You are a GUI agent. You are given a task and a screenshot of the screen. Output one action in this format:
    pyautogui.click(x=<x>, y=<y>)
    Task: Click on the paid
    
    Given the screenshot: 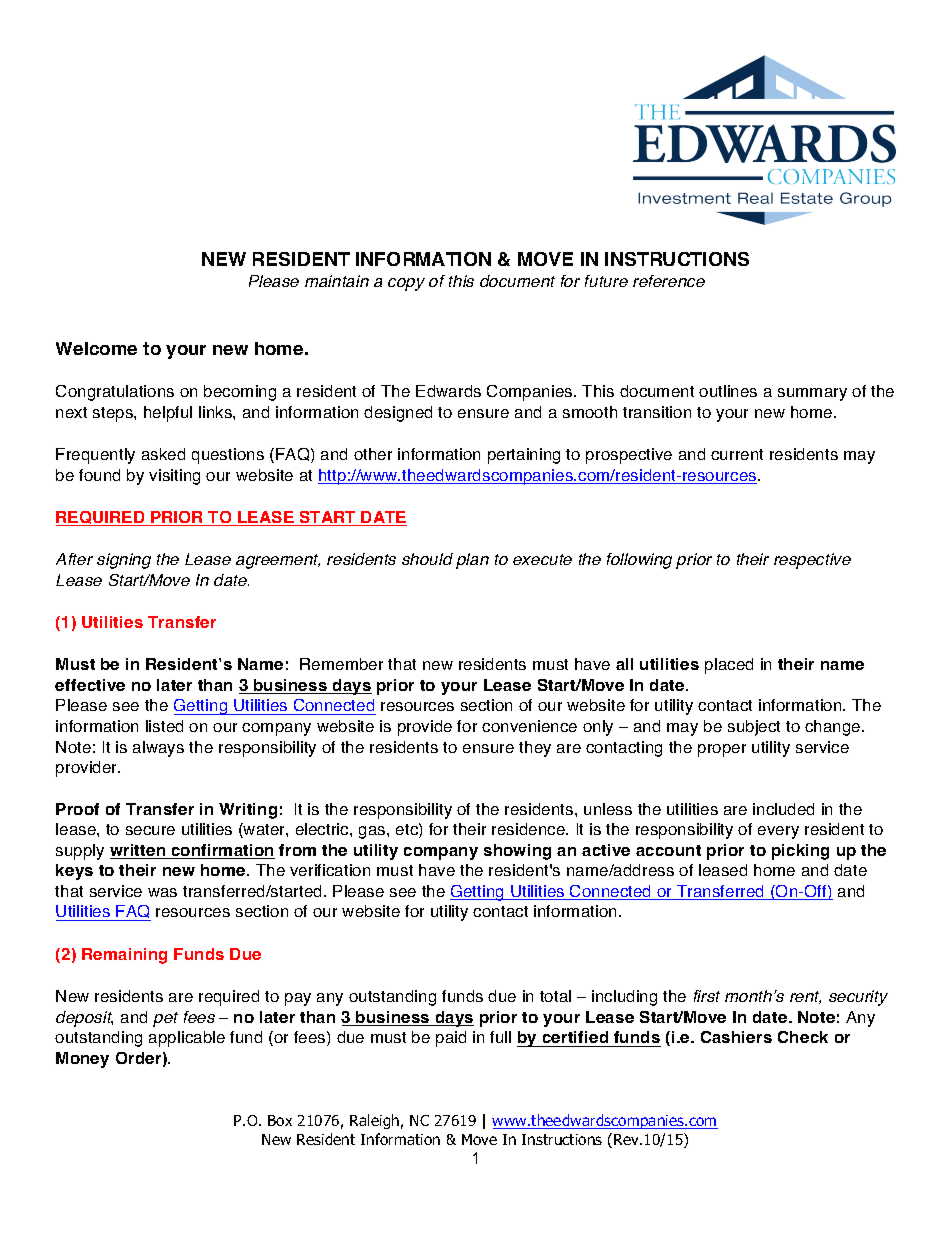 What is the action you would take?
    pyautogui.click(x=451, y=1039)
